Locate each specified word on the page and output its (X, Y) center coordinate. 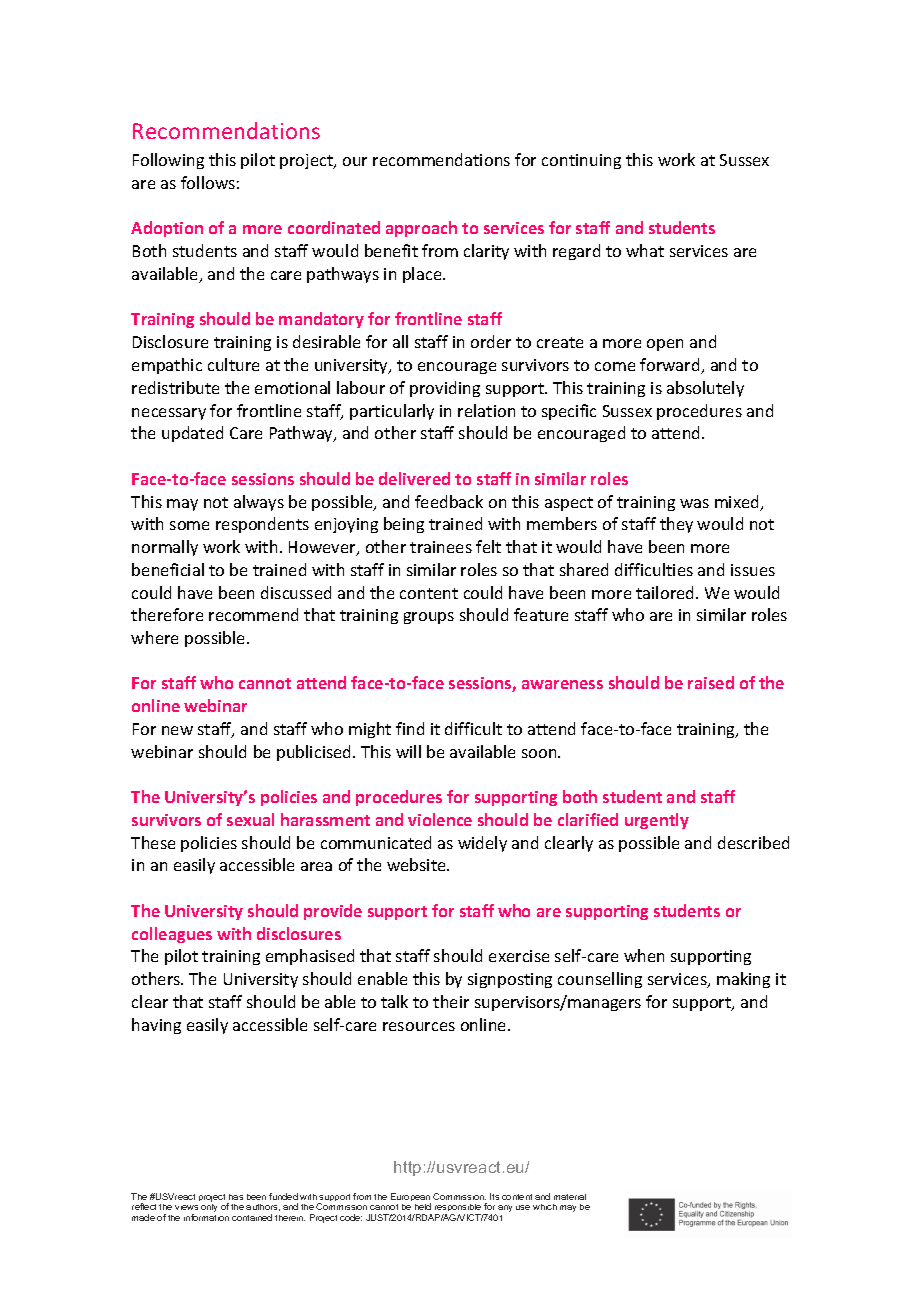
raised (711, 682)
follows (208, 182)
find (410, 728)
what (645, 250)
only (209, 1208)
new (177, 730)
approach (421, 229)
